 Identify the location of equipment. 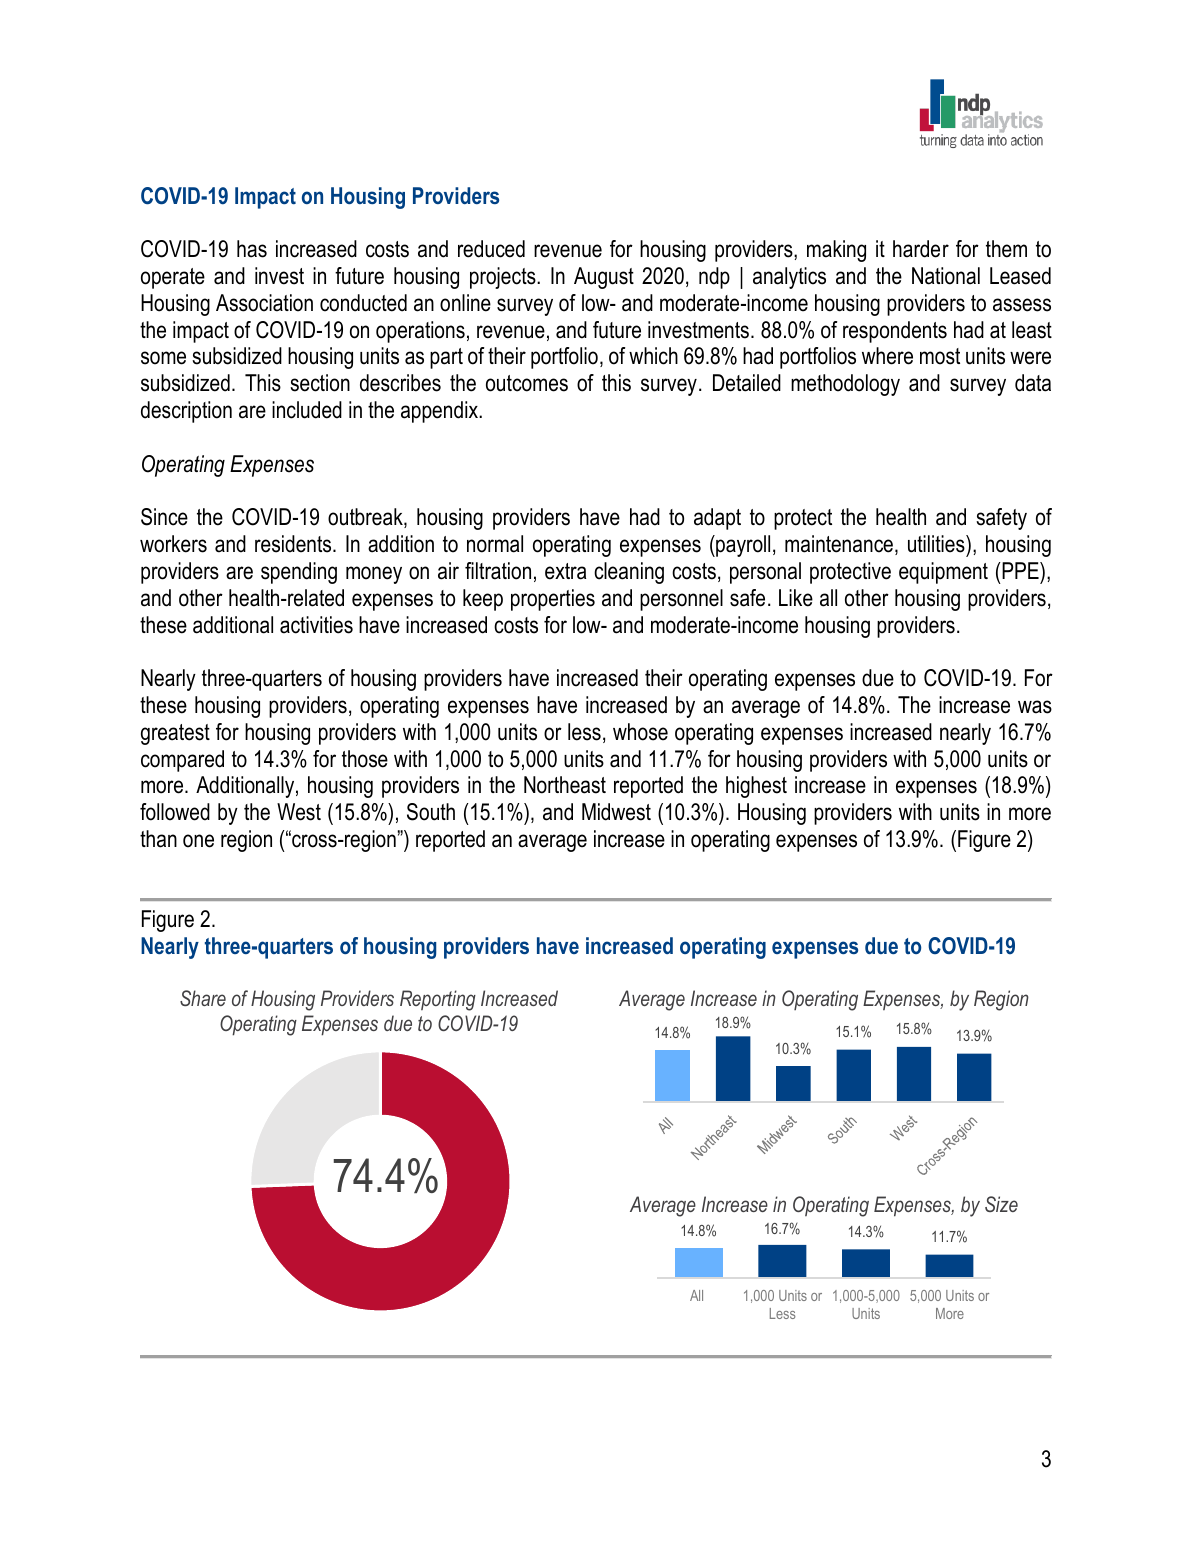
(943, 573).
